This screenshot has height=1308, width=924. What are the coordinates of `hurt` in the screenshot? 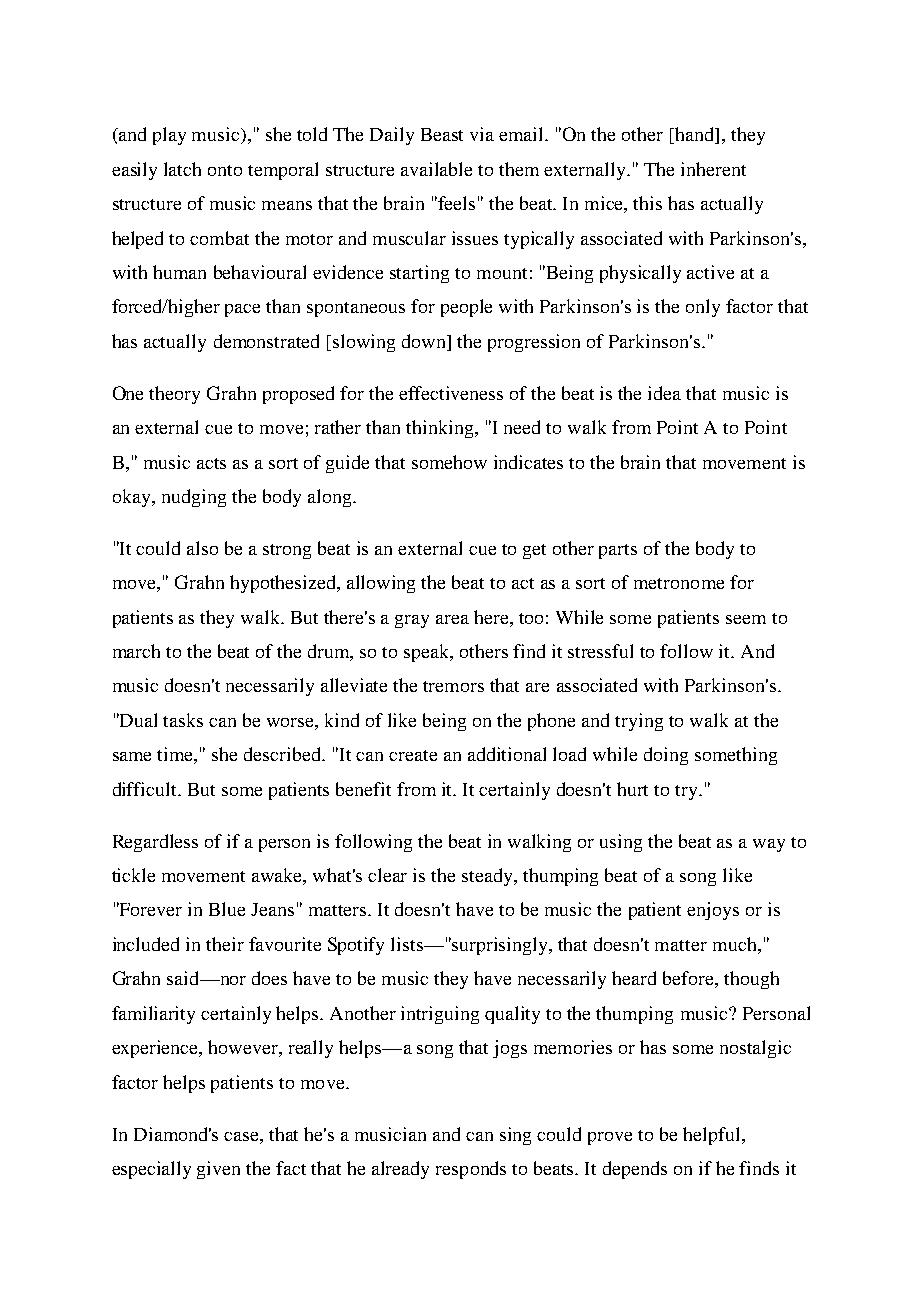 It's located at (632, 789).
